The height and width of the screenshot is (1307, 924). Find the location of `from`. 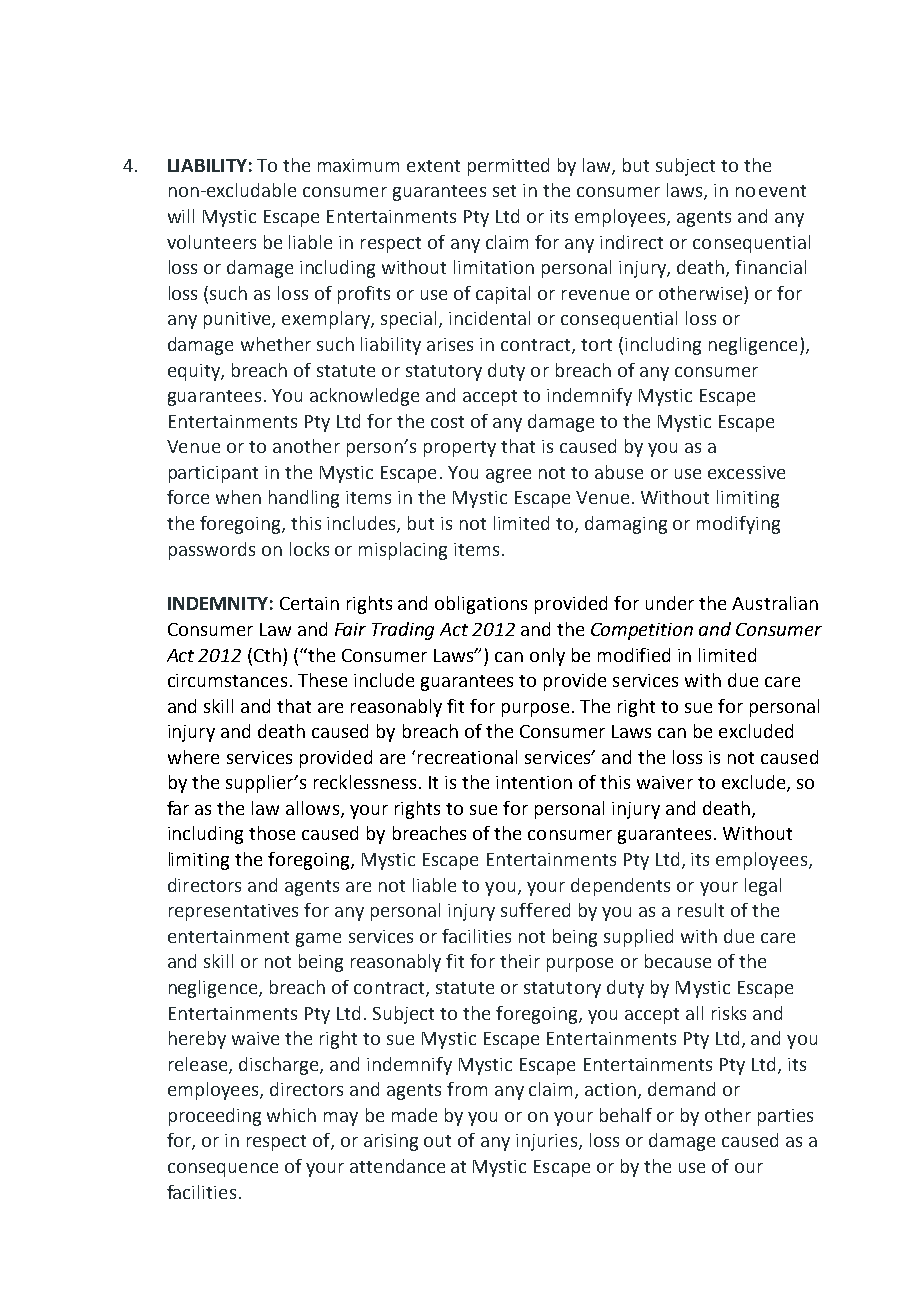

from is located at coordinates (467, 1089).
